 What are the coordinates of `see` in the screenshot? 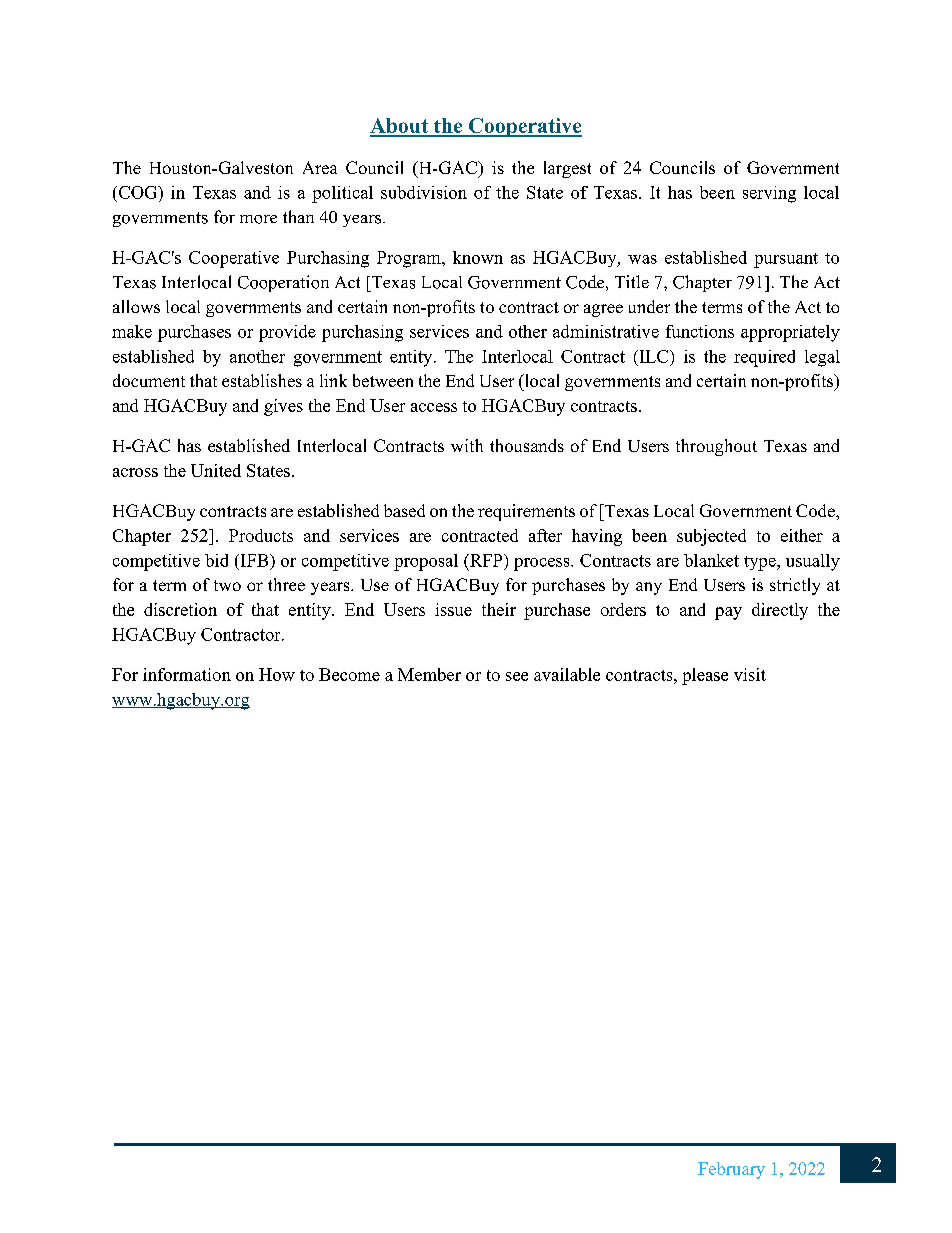 It's located at (517, 676).
